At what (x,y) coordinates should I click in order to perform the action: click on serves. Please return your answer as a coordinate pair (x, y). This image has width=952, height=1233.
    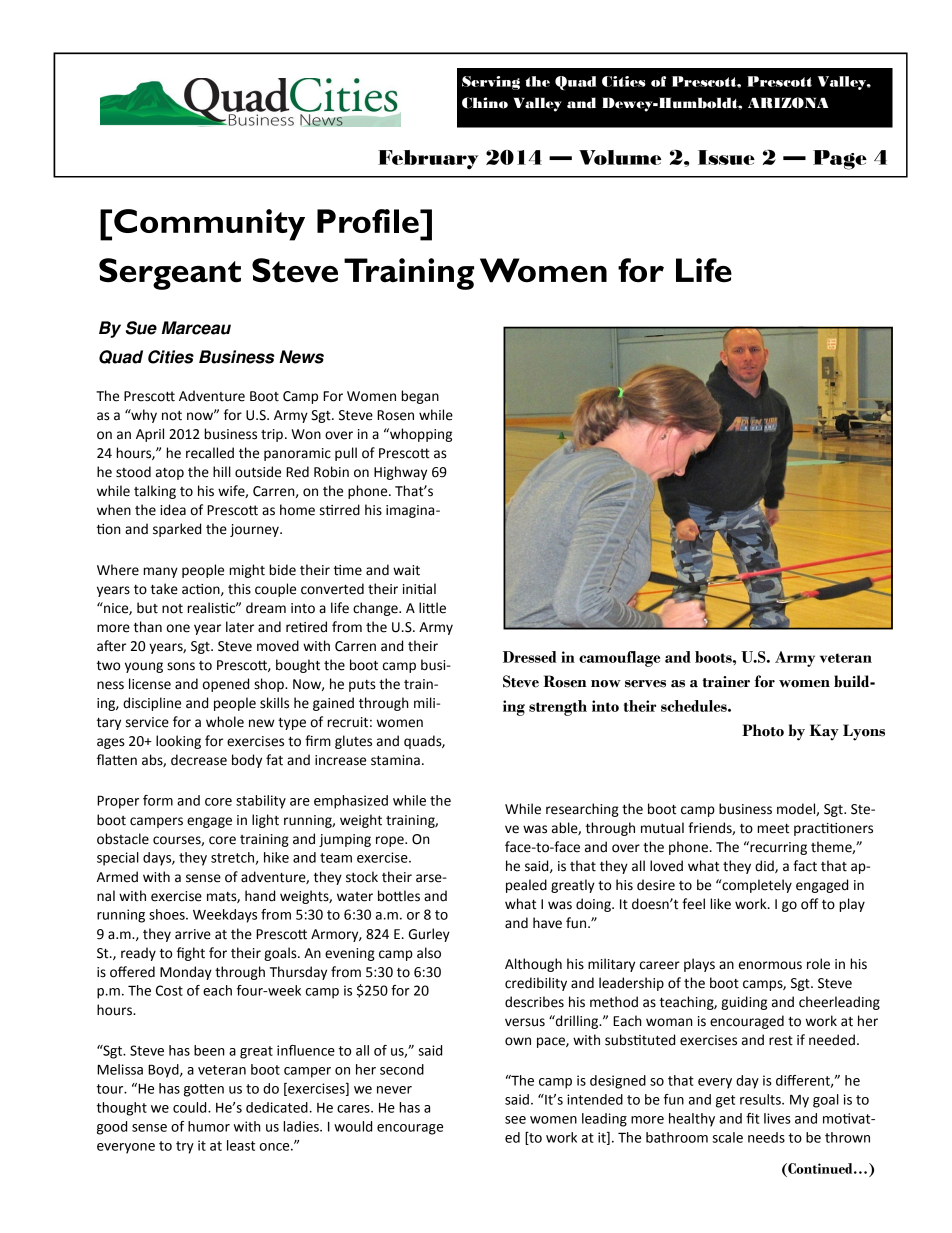
    Looking at the image, I should click on (645, 684).
